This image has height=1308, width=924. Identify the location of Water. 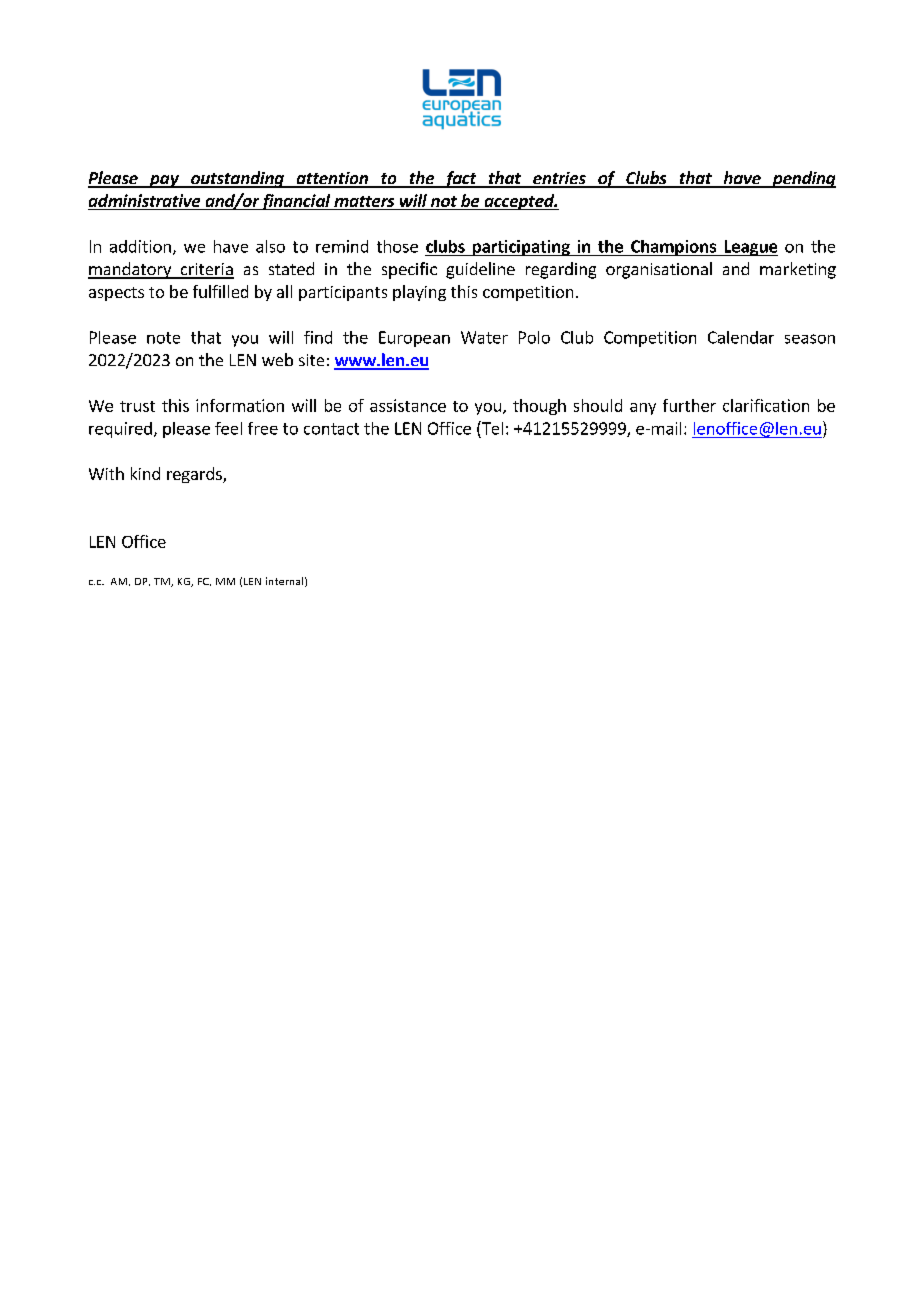
(484, 337).
